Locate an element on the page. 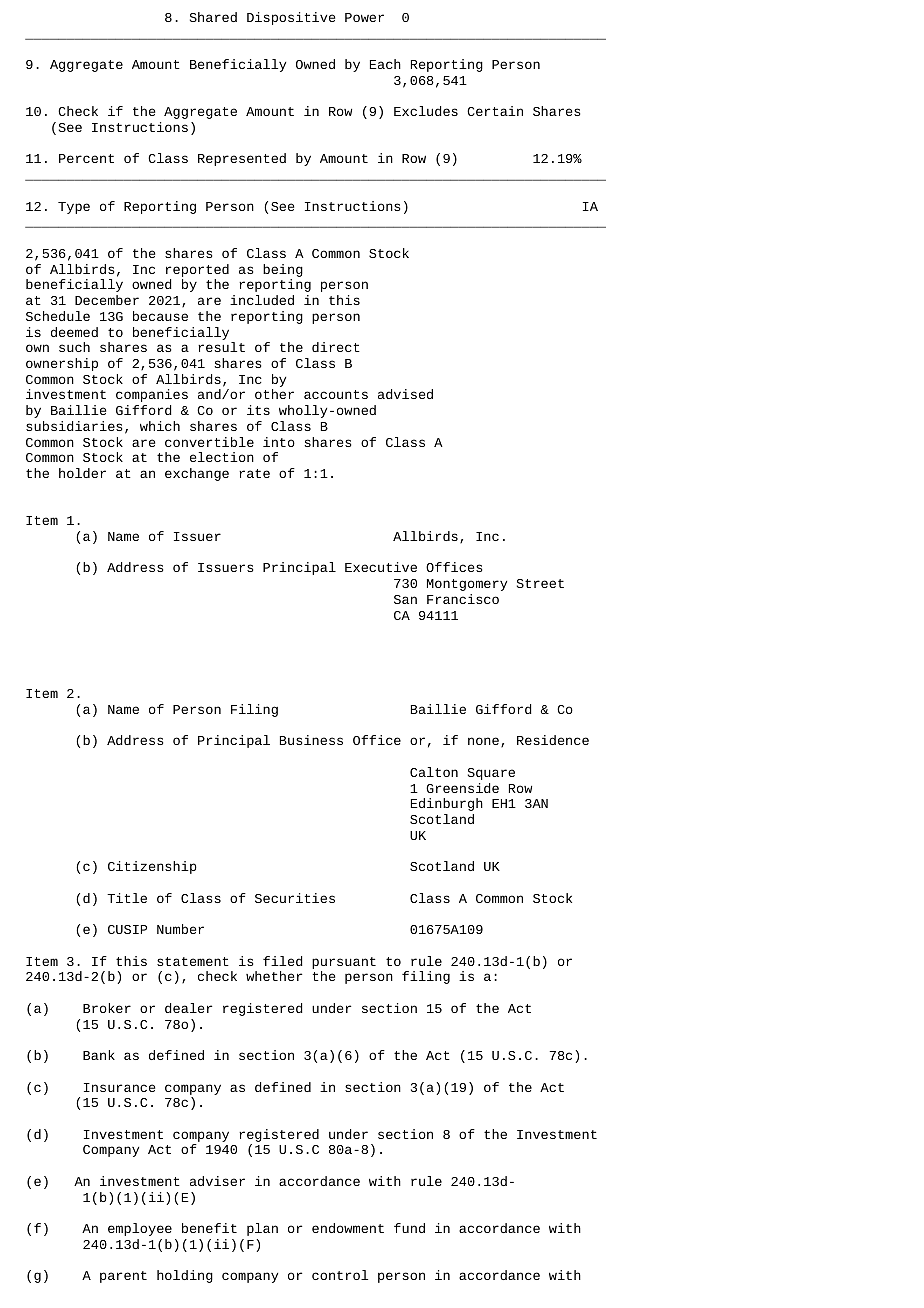 The height and width of the page is (1308, 924). holder is located at coordinates (82, 473).
